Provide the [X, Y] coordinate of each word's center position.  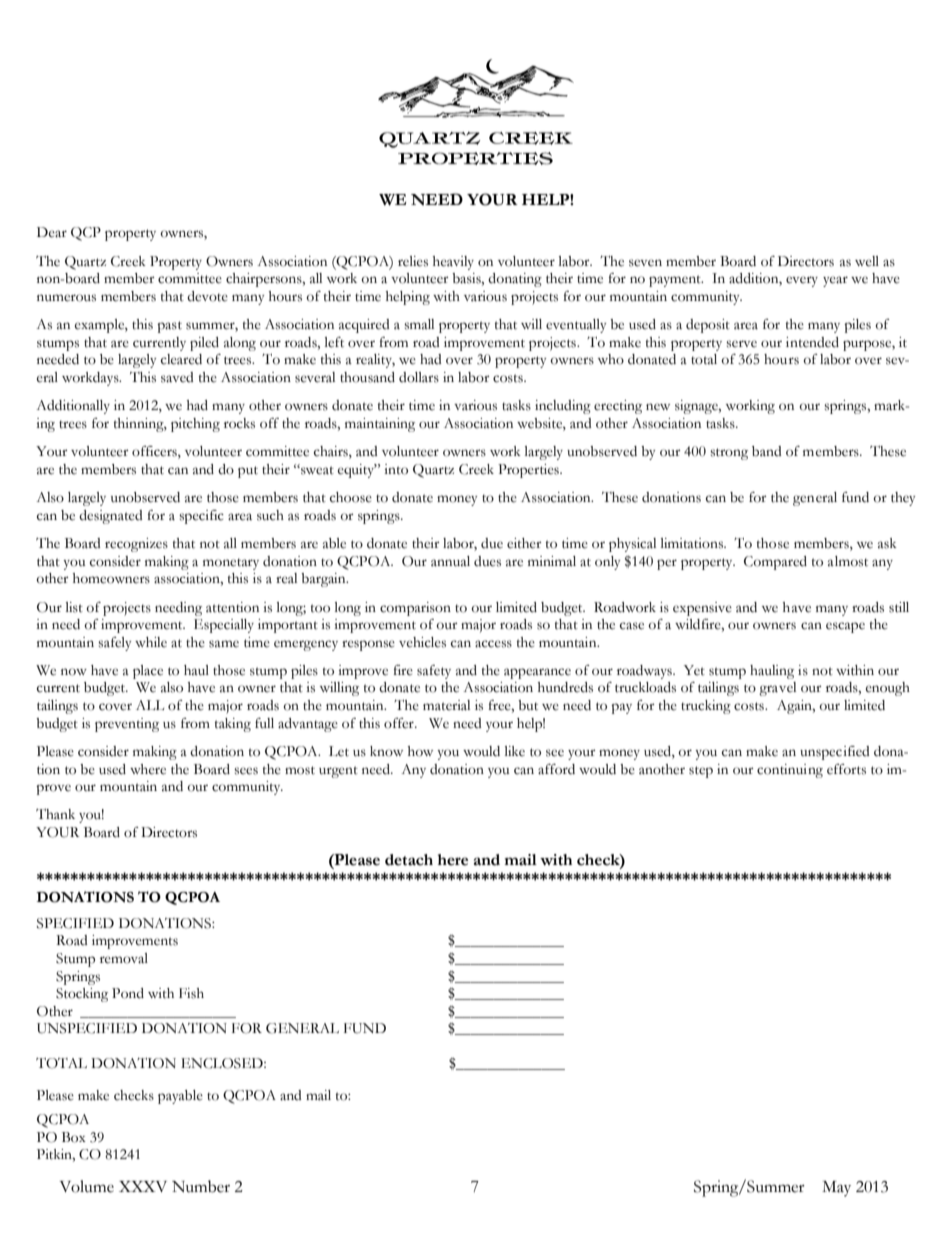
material [446, 705]
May [836, 1189]
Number [201, 1186]
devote [207, 296]
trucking [706, 707]
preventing [127, 725]
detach [409, 860]
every [802, 281]
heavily [453, 263]
